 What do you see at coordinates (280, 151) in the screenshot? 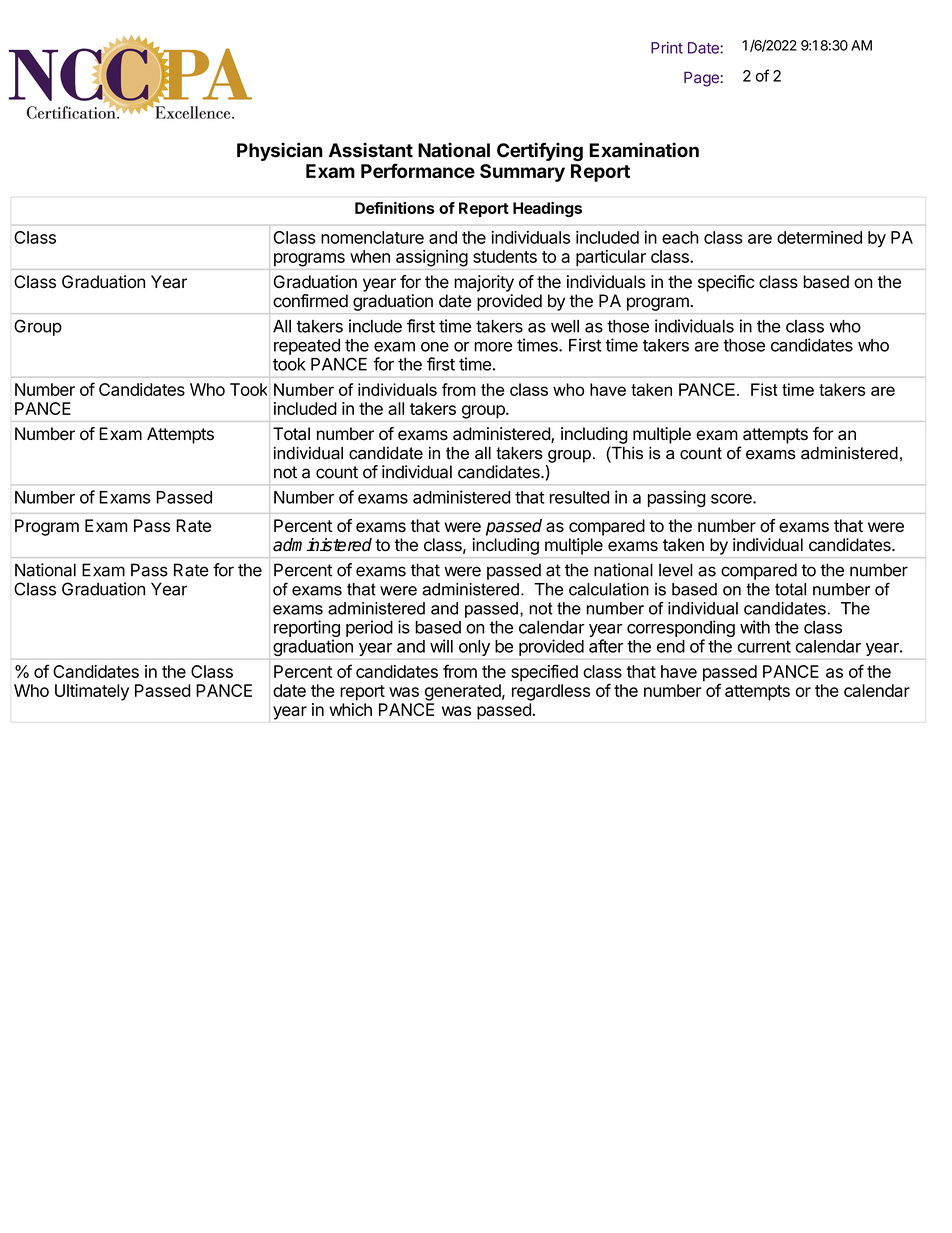
I see `Physician` at bounding box center [280, 151].
